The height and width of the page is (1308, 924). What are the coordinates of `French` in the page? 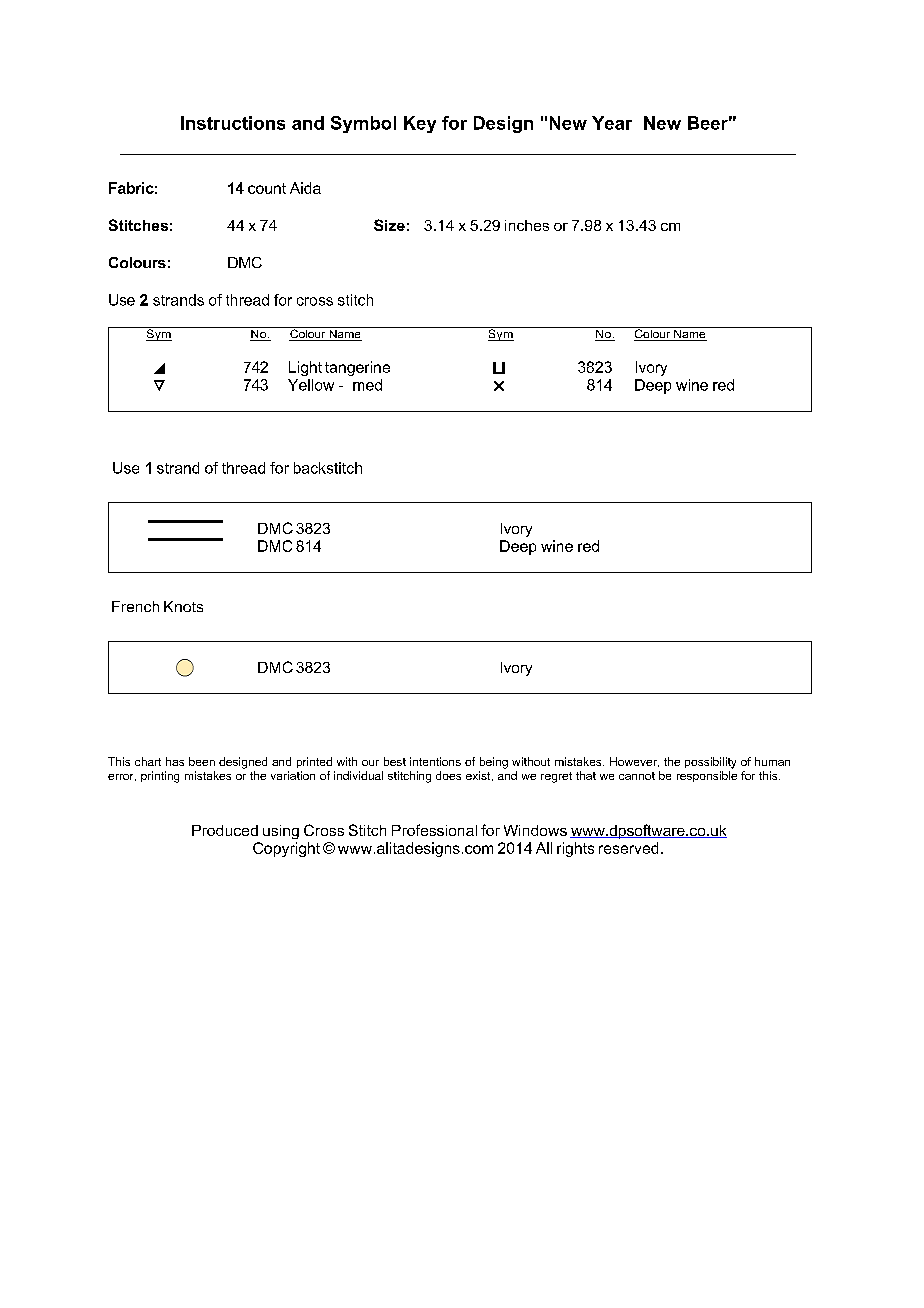 It's located at (135, 606).
